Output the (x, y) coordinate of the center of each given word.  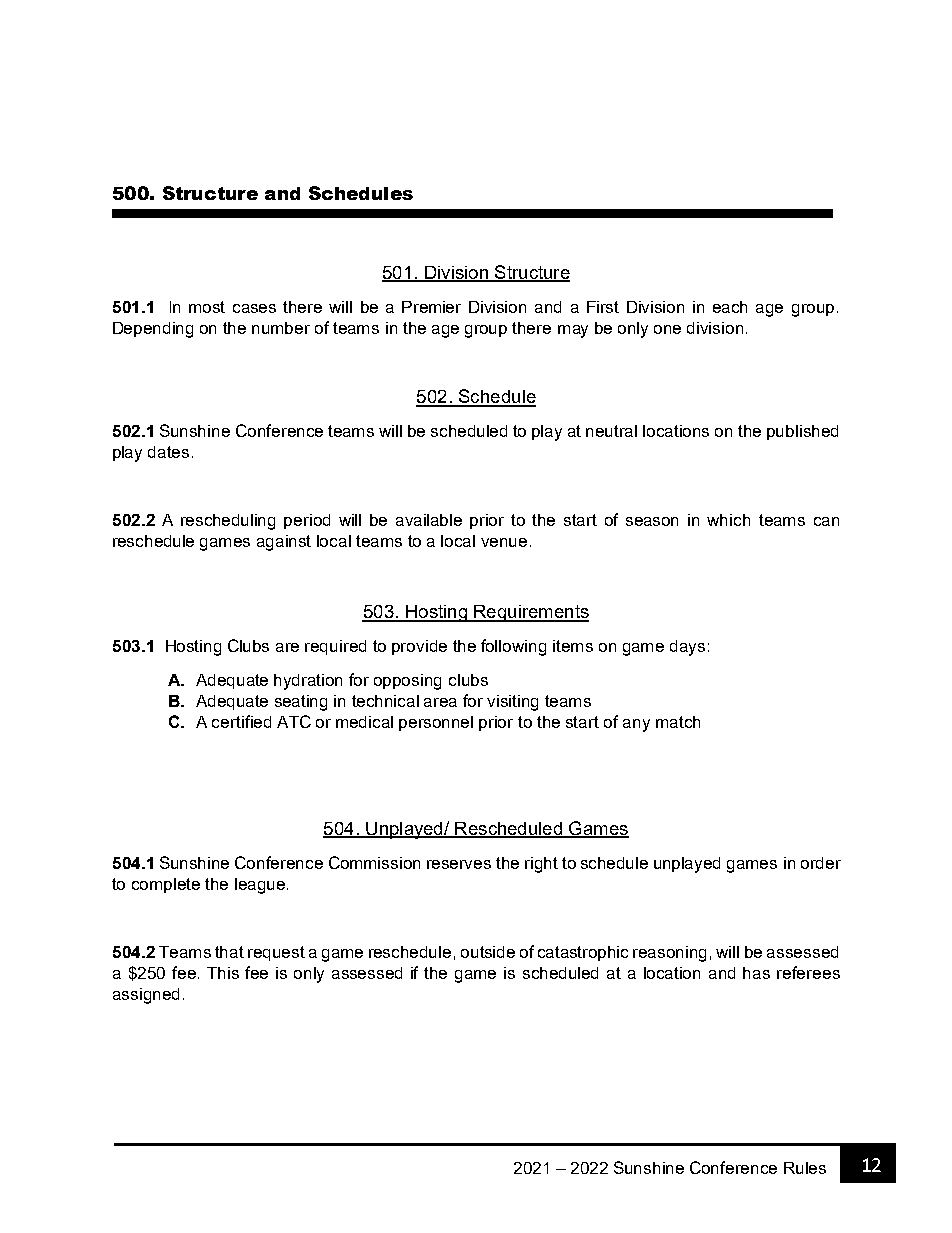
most (207, 307)
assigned (146, 996)
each (730, 307)
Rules (805, 1168)
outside (488, 952)
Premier (431, 307)
